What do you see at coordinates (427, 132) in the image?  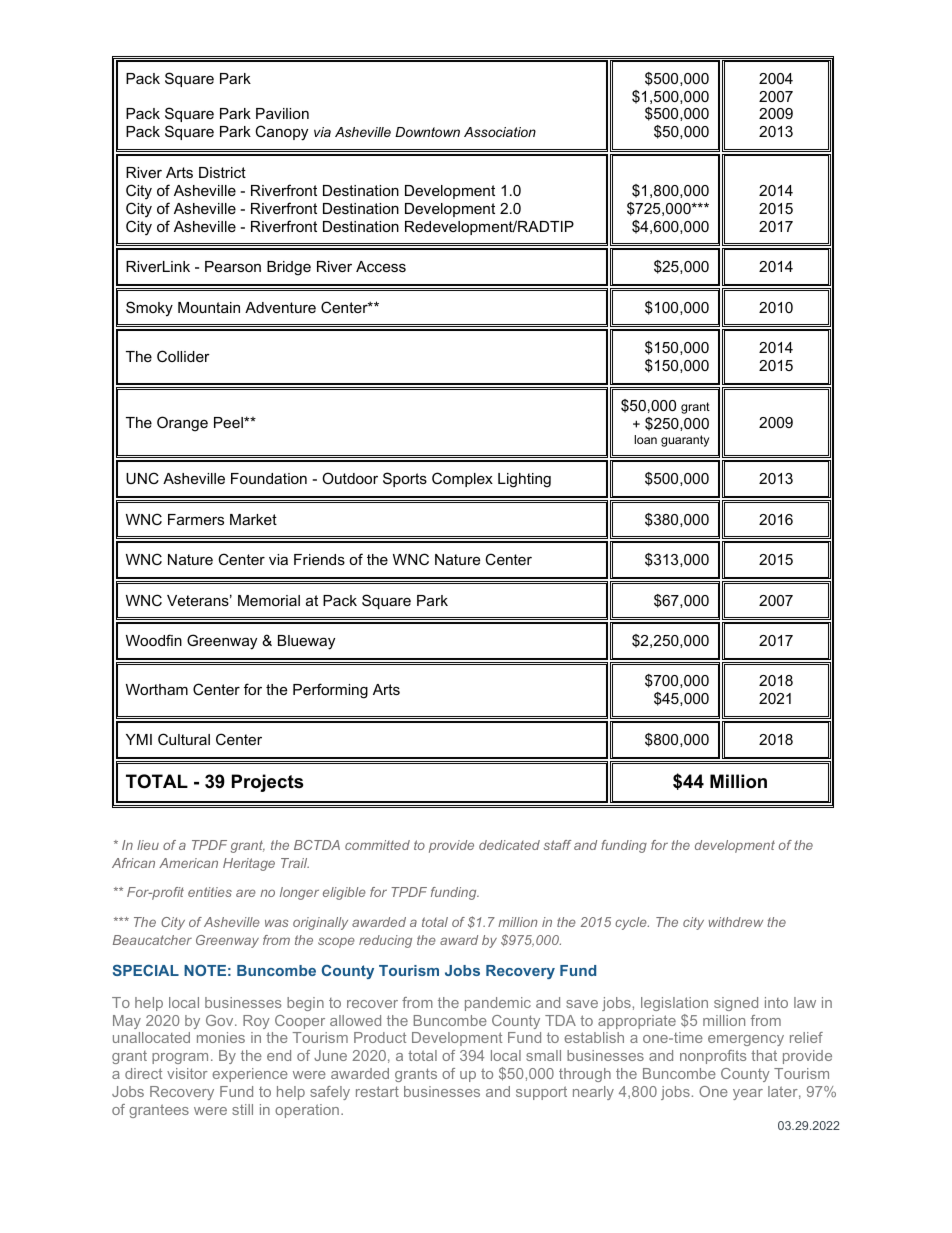 I see `Downtown` at bounding box center [427, 132].
